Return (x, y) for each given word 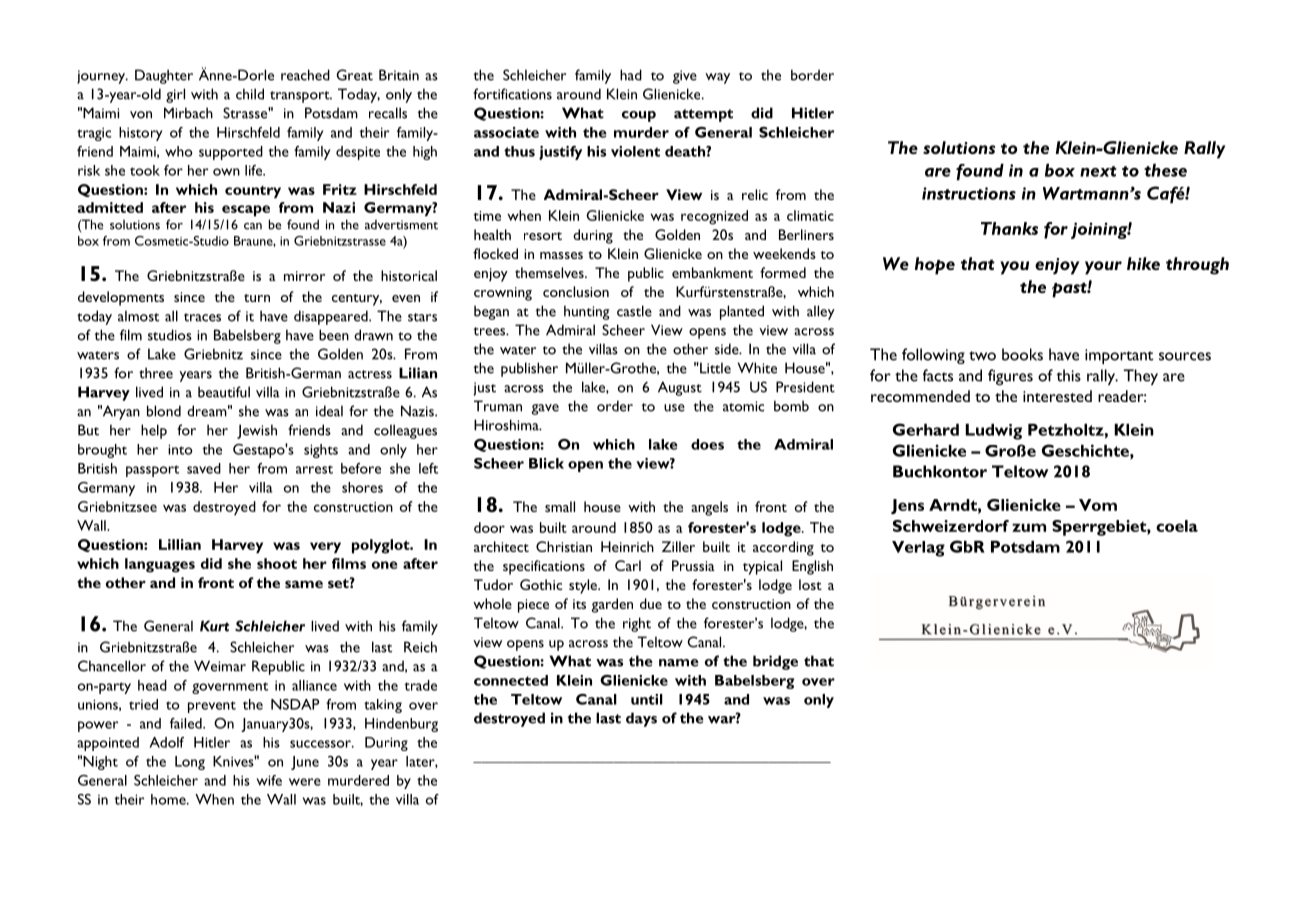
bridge (775, 662)
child (250, 94)
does (707, 444)
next (1098, 171)
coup (639, 116)
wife (269, 780)
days (641, 719)
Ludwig (994, 432)
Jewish (257, 431)
